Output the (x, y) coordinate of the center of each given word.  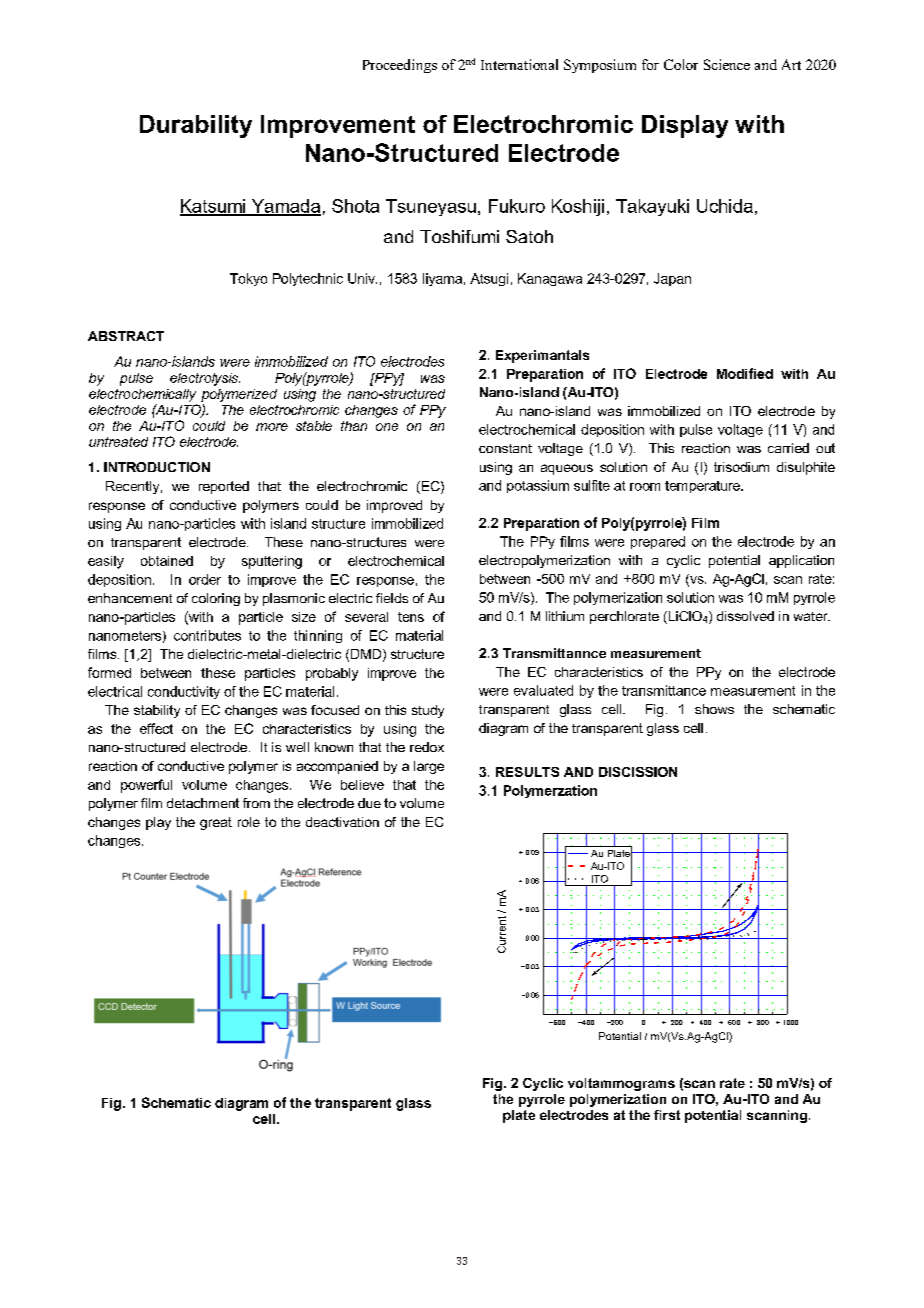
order (205, 579)
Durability (196, 126)
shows (714, 709)
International (519, 64)
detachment (203, 803)
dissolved (745, 616)
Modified (745, 373)
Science (727, 64)
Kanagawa (550, 279)
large (429, 767)
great (216, 823)
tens (411, 617)
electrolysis (205, 379)
